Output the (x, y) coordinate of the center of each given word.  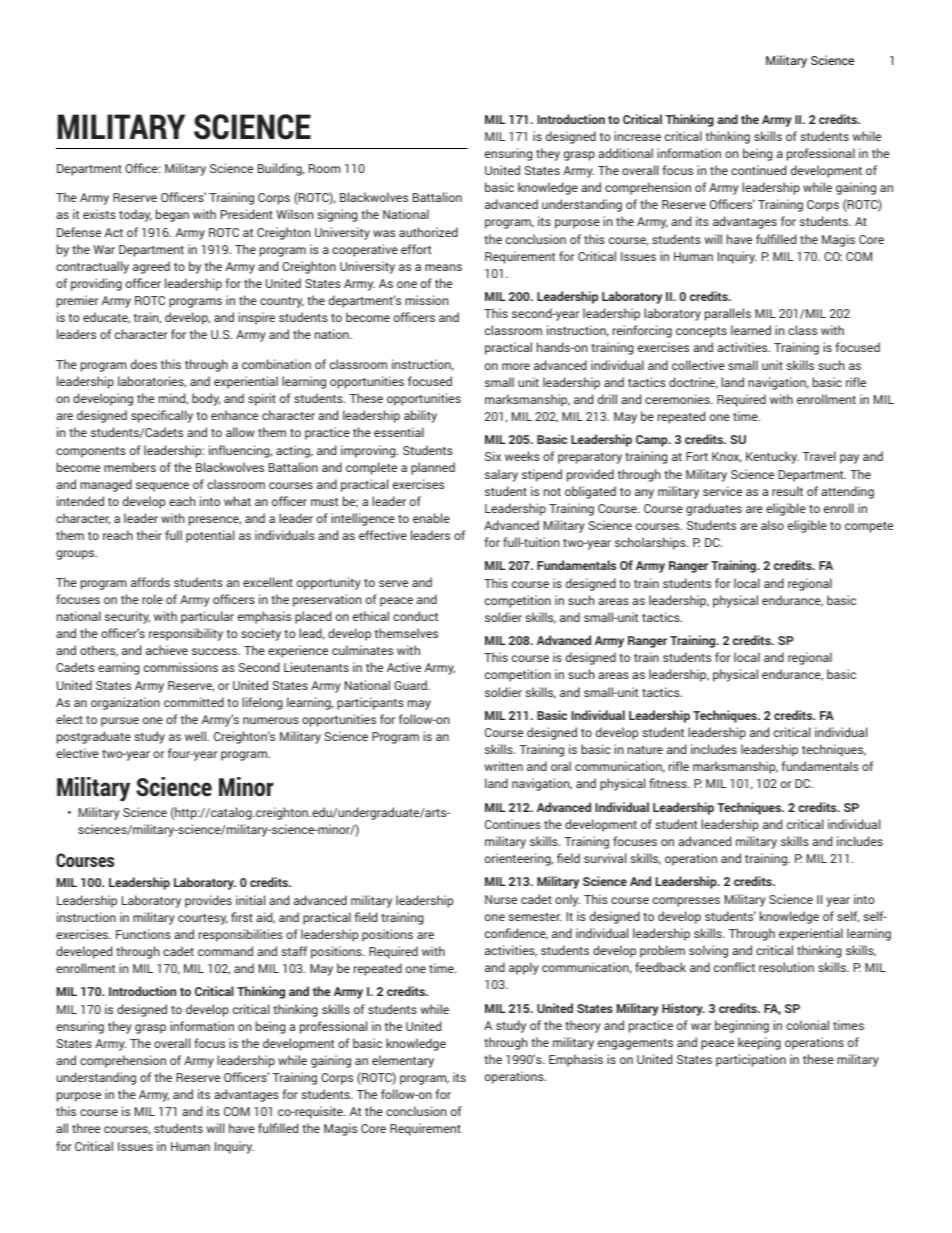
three (86, 1128)
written (503, 766)
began (172, 215)
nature (645, 750)
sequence (162, 487)
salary (501, 475)
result (787, 491)
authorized (428, 232)
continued (758, 170)
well (196, 736)
